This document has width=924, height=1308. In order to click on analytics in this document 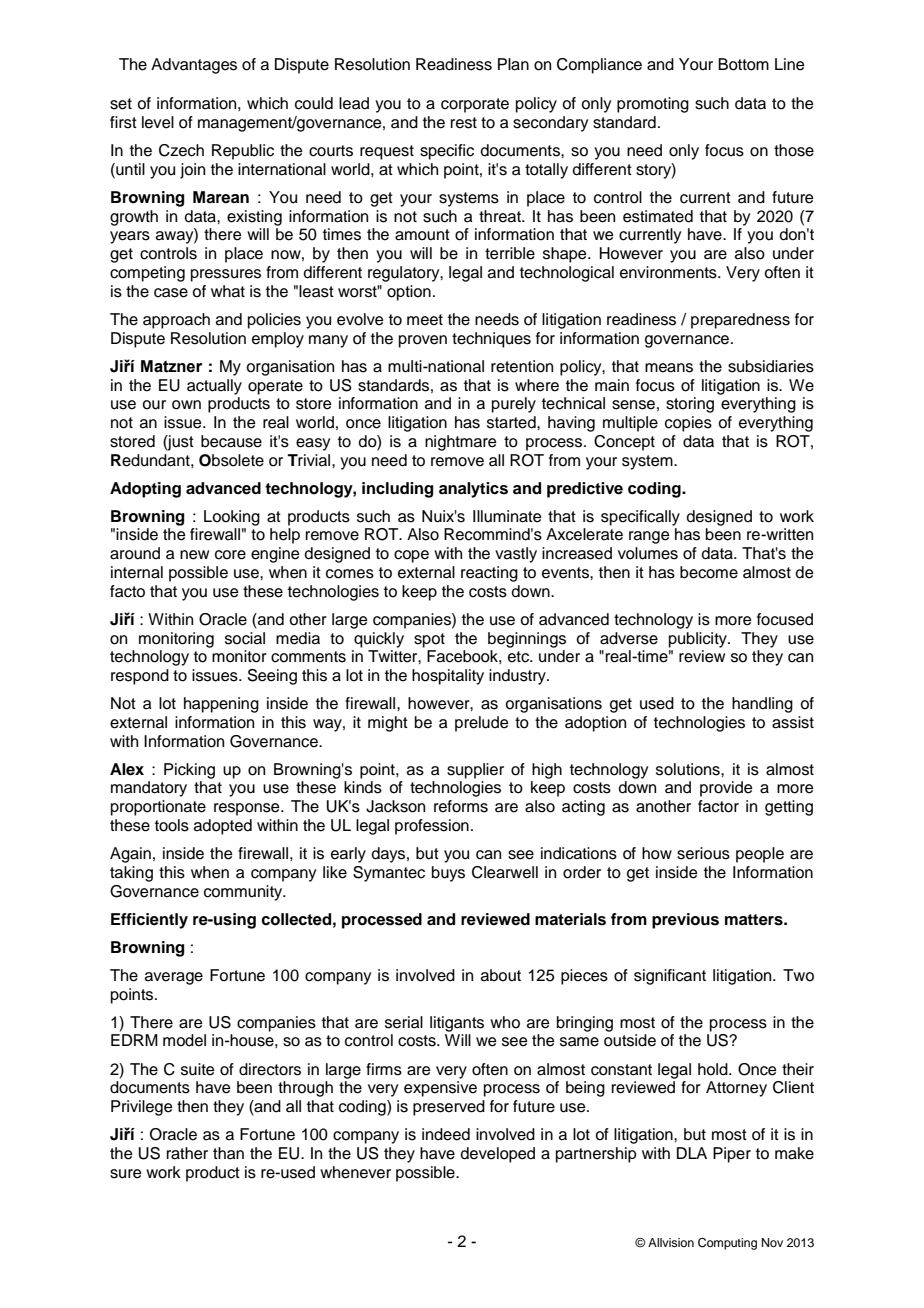, I will do `click(473, 490)`.
